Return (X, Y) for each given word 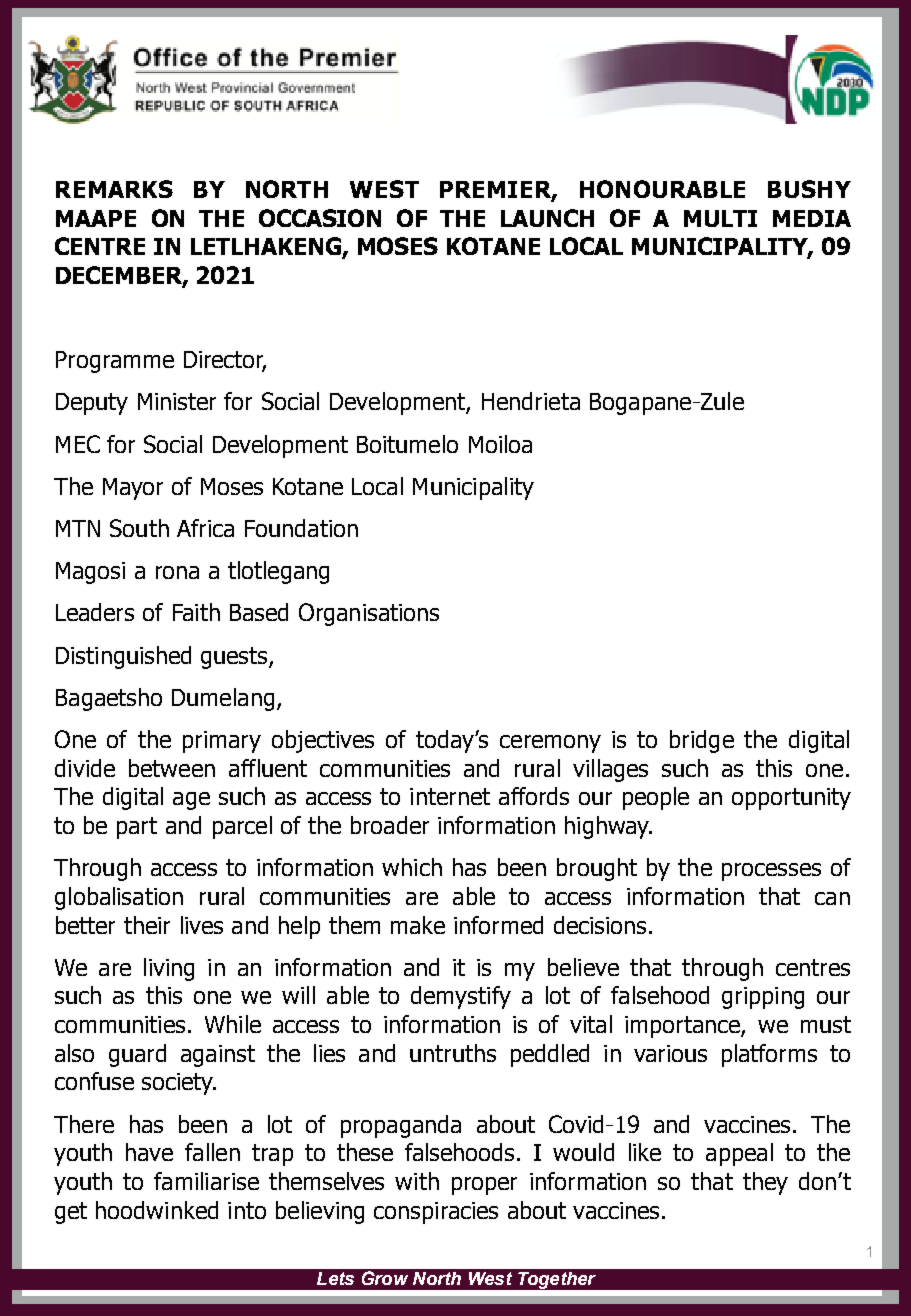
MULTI (720, 218)
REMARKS (114, 189)
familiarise (206, 1181)
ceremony (550, 744)
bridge (702, 741)
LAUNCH (547, 218)
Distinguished (123, 657)
